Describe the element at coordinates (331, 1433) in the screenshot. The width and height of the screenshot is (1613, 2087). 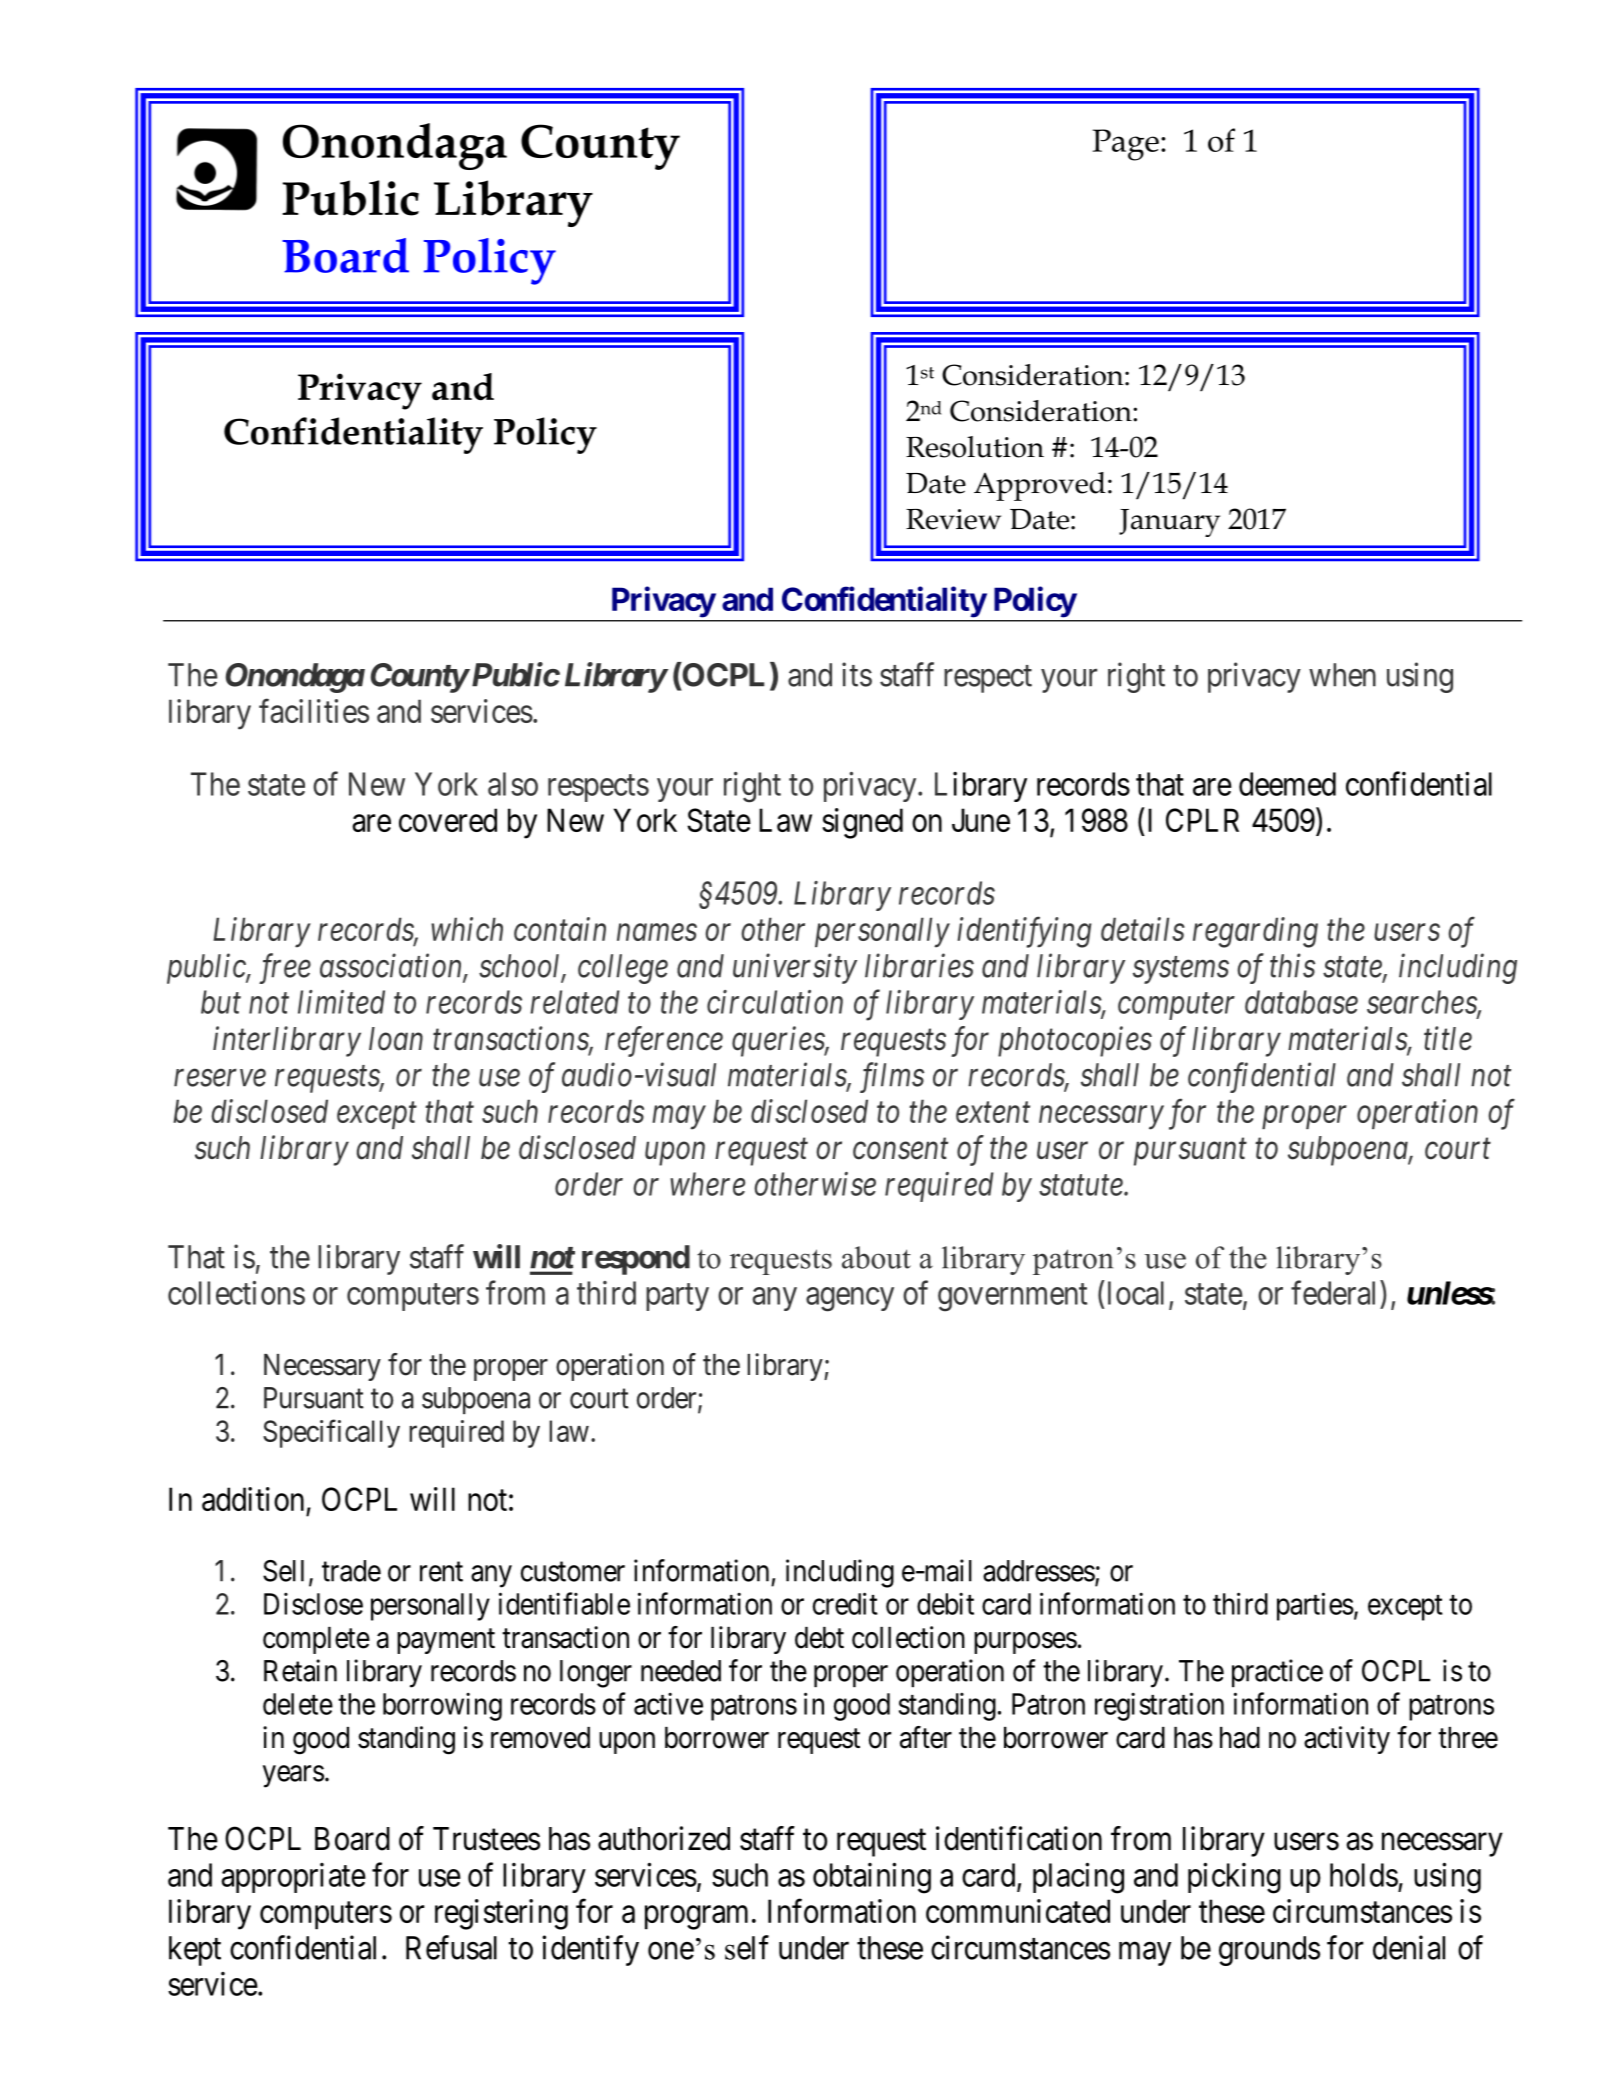
I see `Specifically` at that location.
